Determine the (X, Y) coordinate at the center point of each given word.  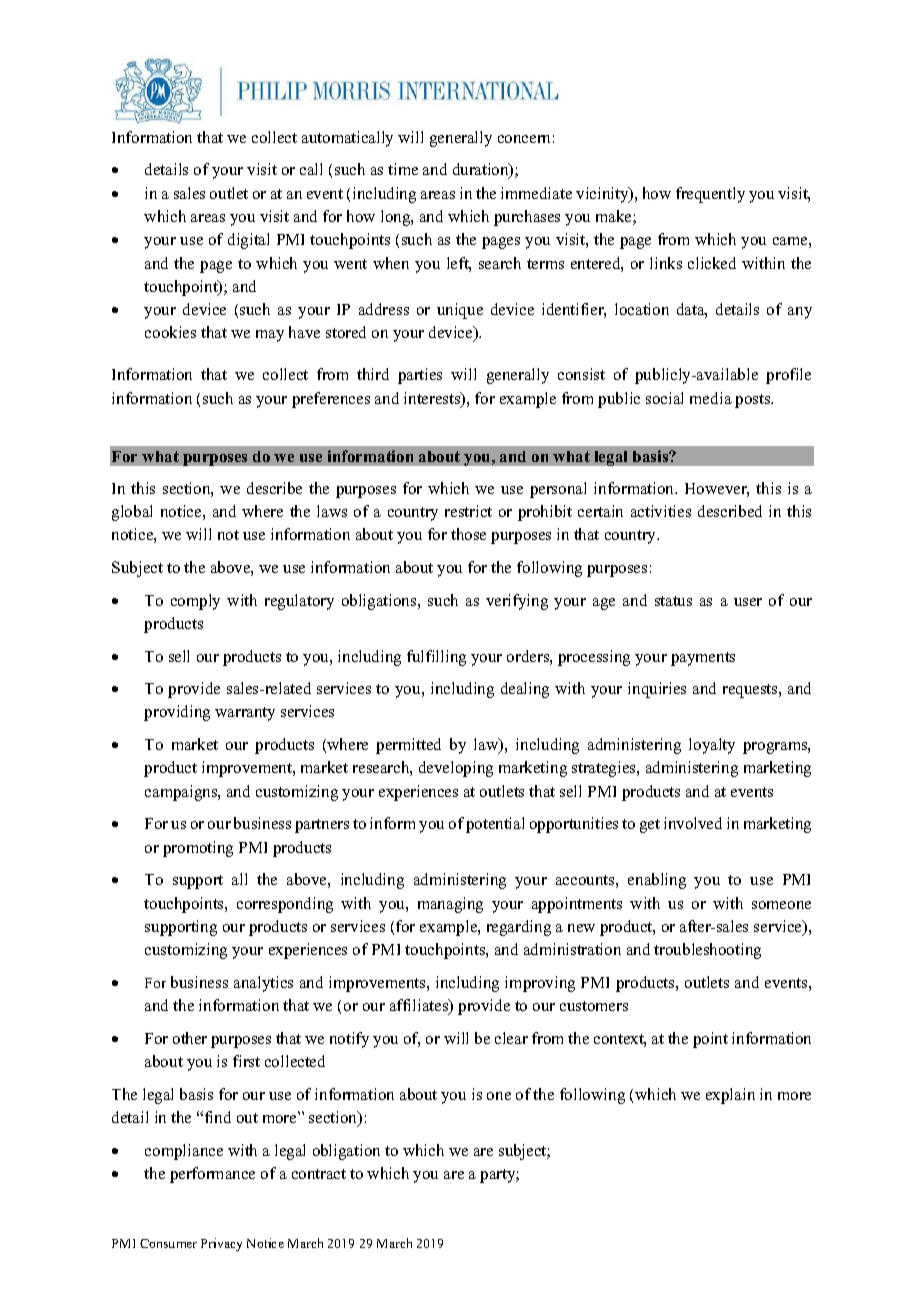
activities (661, 511)
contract (319, 1174)
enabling (657, 881)
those (468, 534)
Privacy (221, 1244)
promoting (198, 849)
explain (730, 1096)
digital (248, 241)
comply (195, 602)
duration (482, 170)
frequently (710, 195)
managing (450, 905)
